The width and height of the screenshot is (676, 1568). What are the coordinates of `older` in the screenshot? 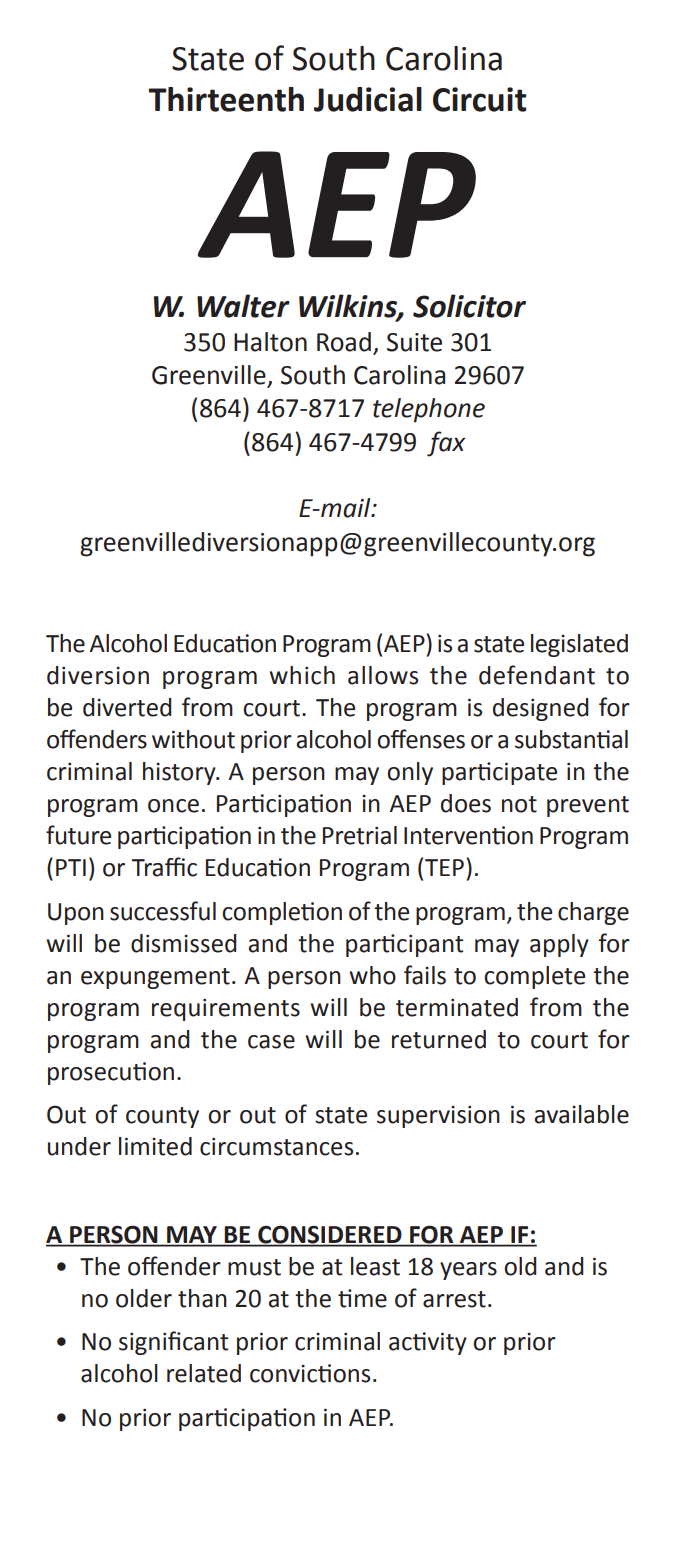 It's located at (144, 1298).
